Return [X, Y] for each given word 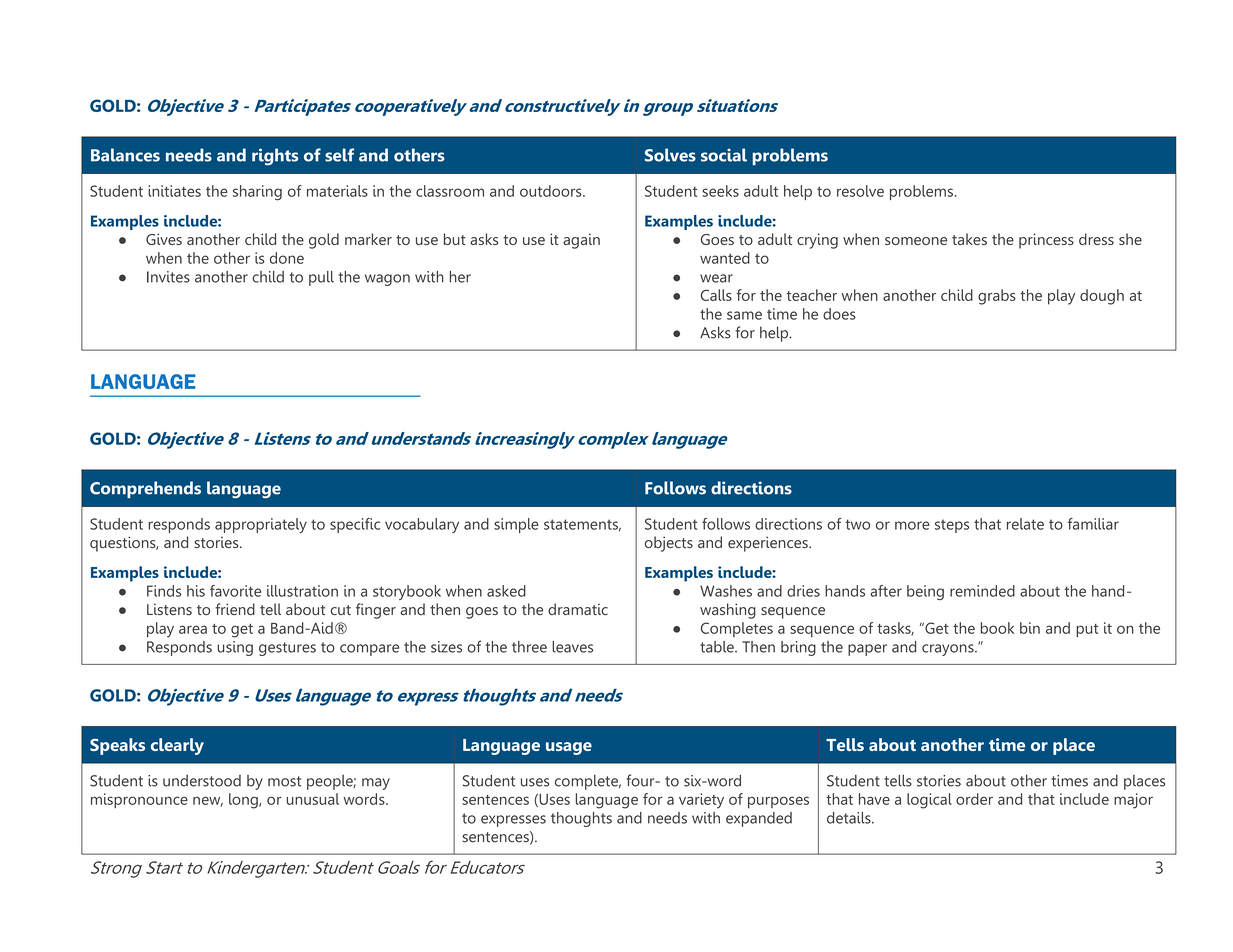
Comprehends [145, 489]
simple [516, 525]
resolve [860, 191]
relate [1025, 524]
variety [701, 801]
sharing [257, 193]
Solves [670, 155]
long [244, 801]
